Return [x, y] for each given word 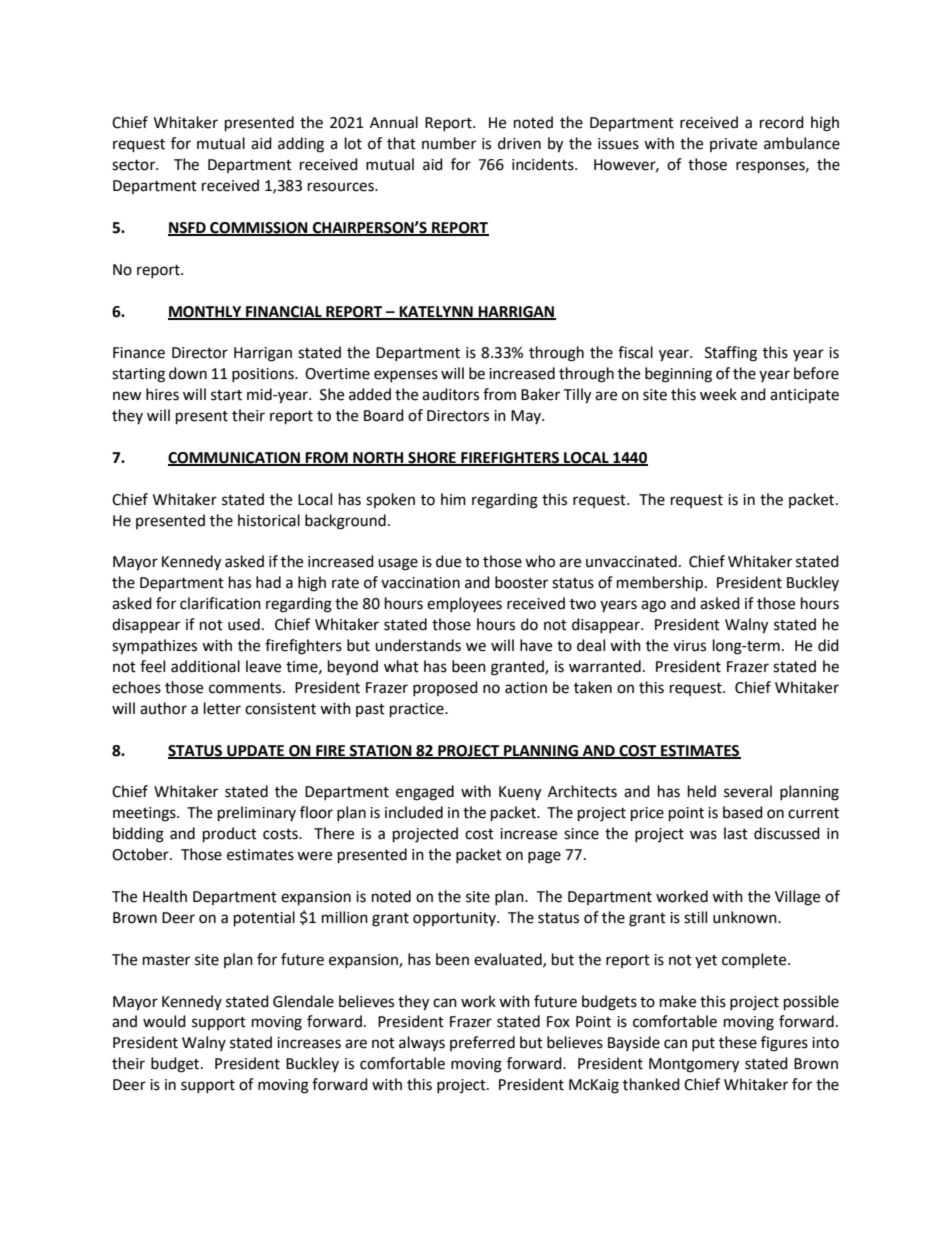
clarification [220, 603]
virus [689, 646]
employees [464, 604]
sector [135, 165]
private [733, 145]
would [164, 1021]
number [449, 143]
